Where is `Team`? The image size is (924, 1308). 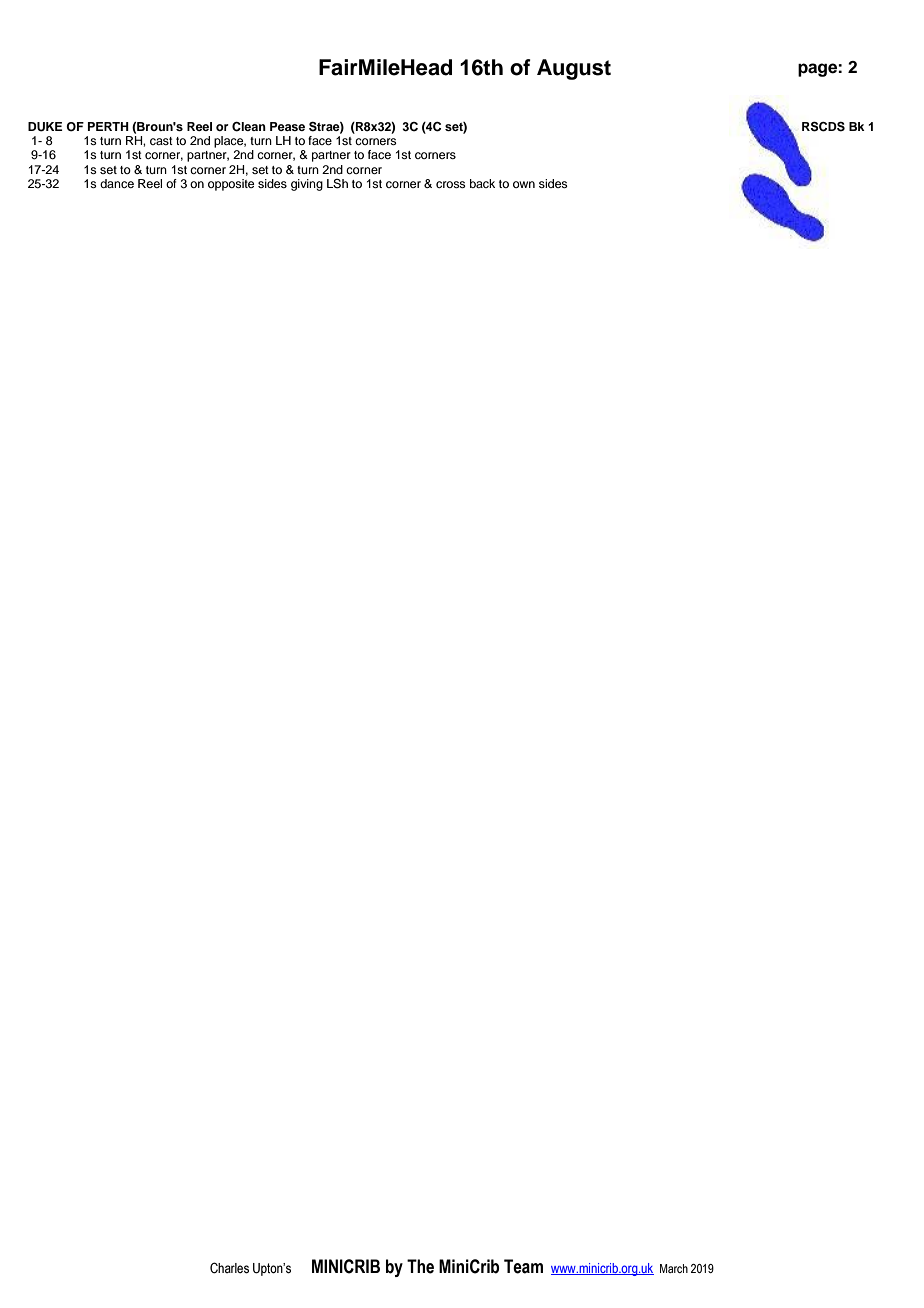
Team is located at coordinates (523, 1266).
